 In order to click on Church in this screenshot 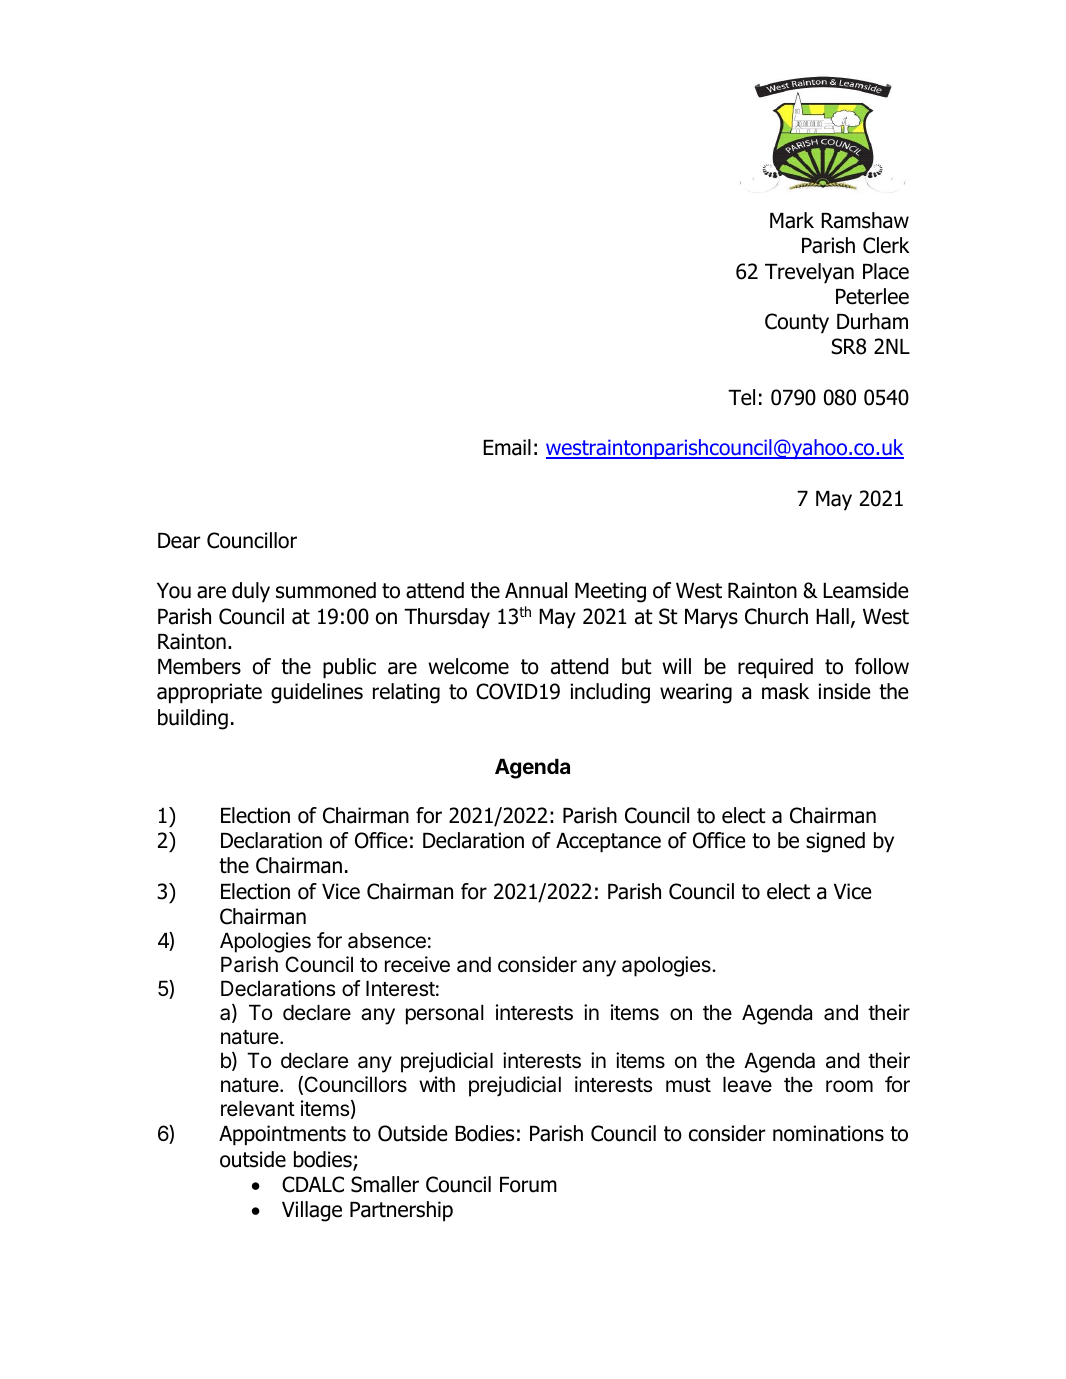, I will do `click(776, 616)`.
